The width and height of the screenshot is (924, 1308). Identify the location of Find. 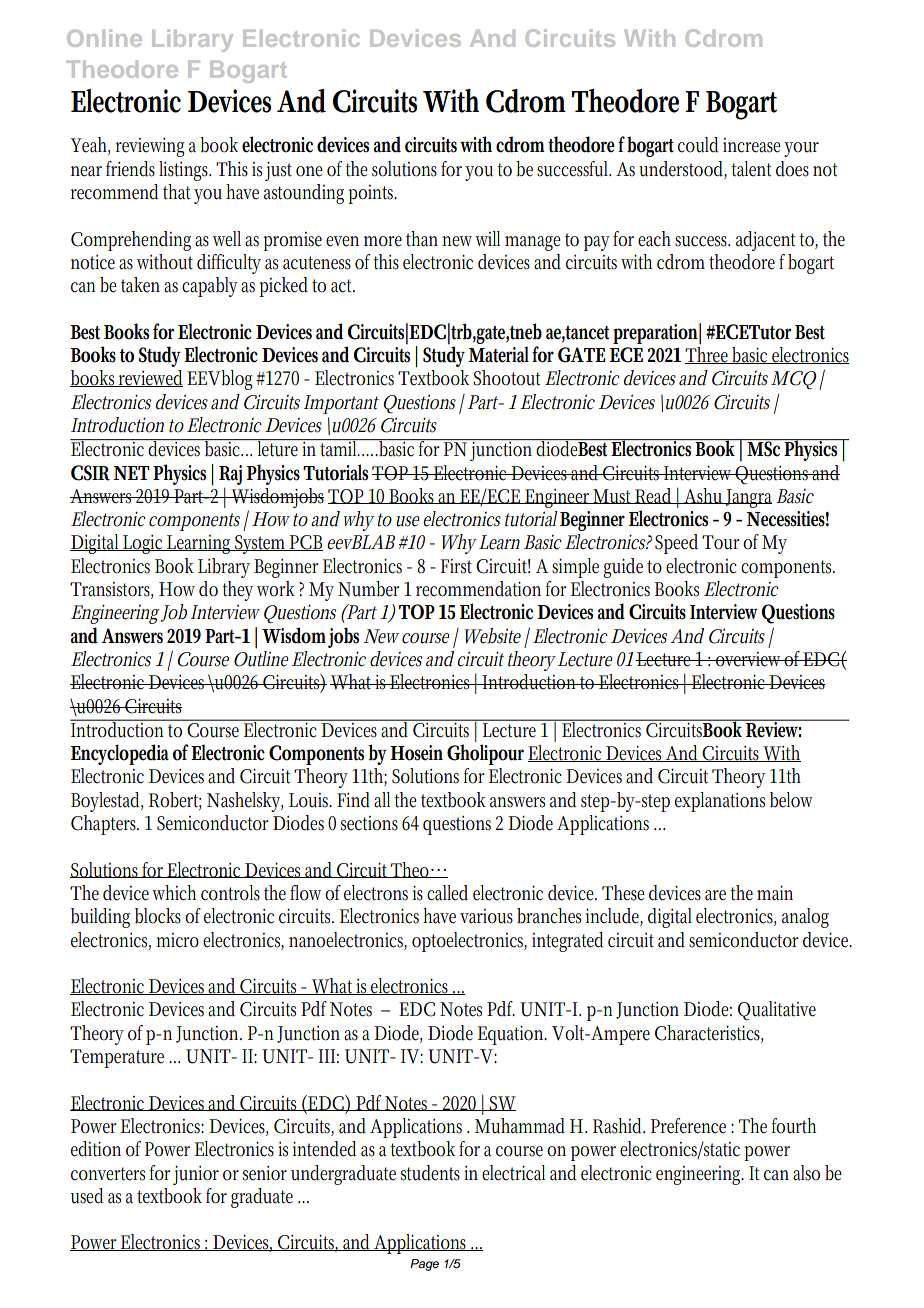
(353, 800).
